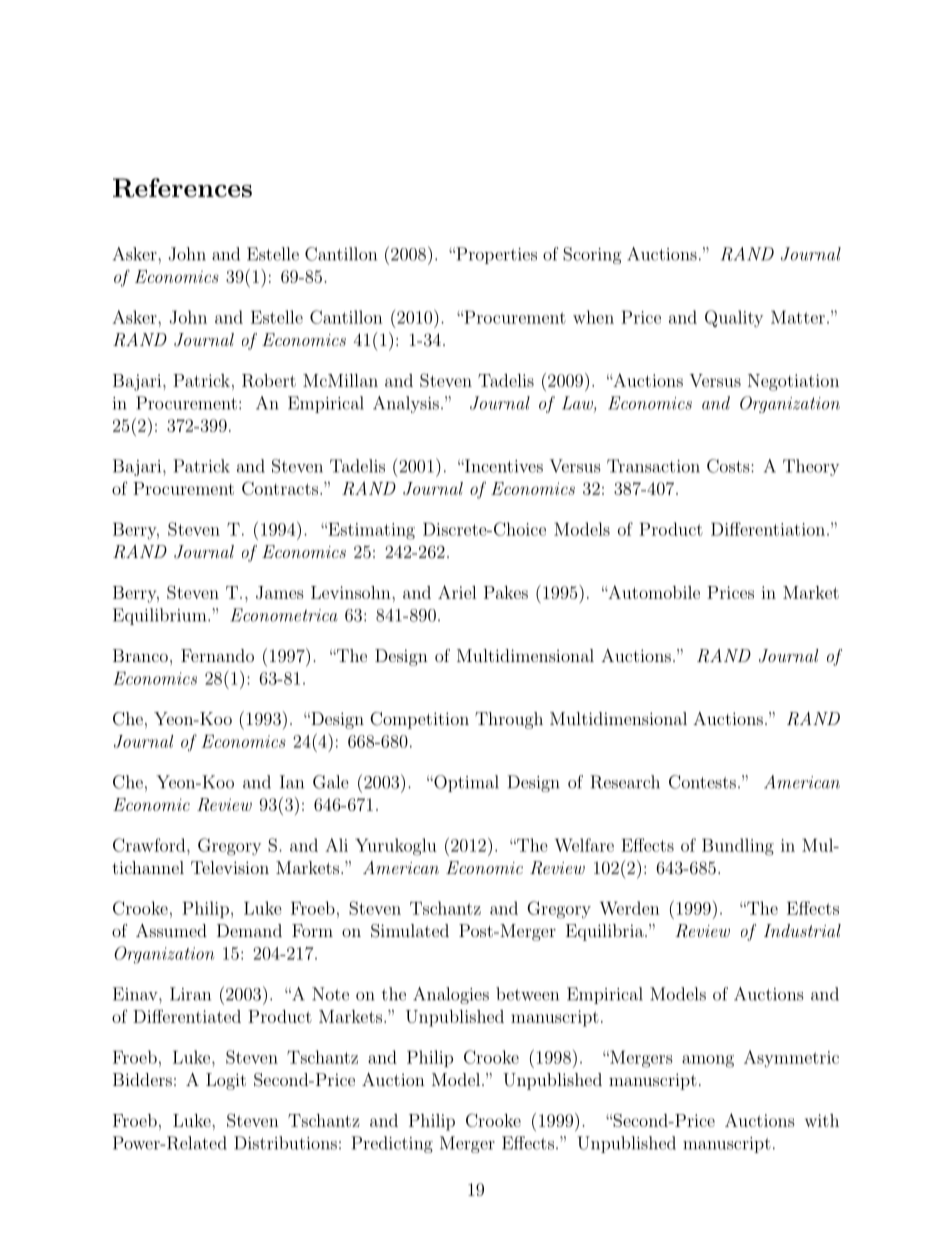 The height and width of the screenshot is (1233, 952). Describe the element at coordinates (509, 720) in the screenshot. I see `Through` at that location.
